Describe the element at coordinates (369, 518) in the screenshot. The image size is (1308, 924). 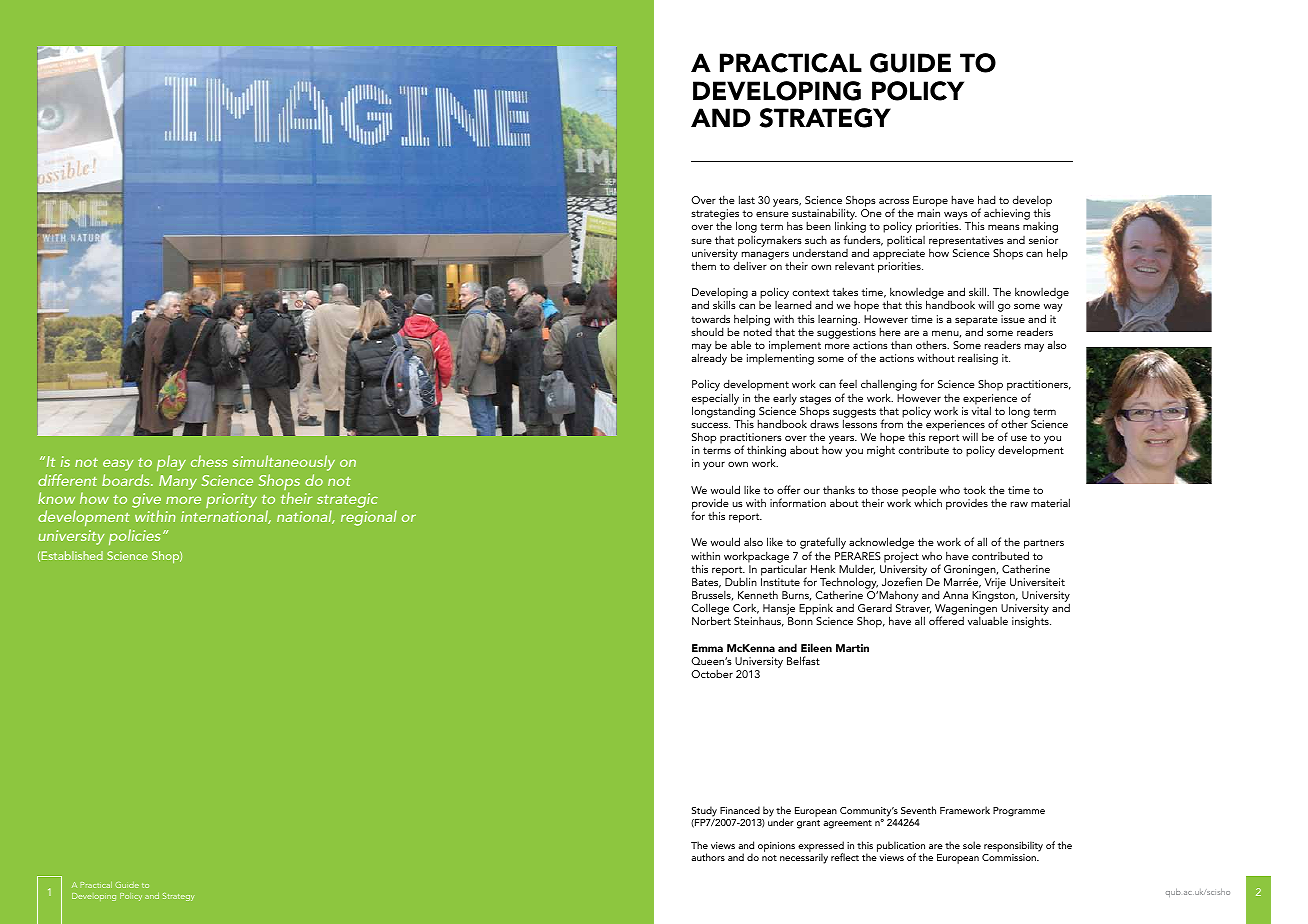
I see `regional` at that location.
